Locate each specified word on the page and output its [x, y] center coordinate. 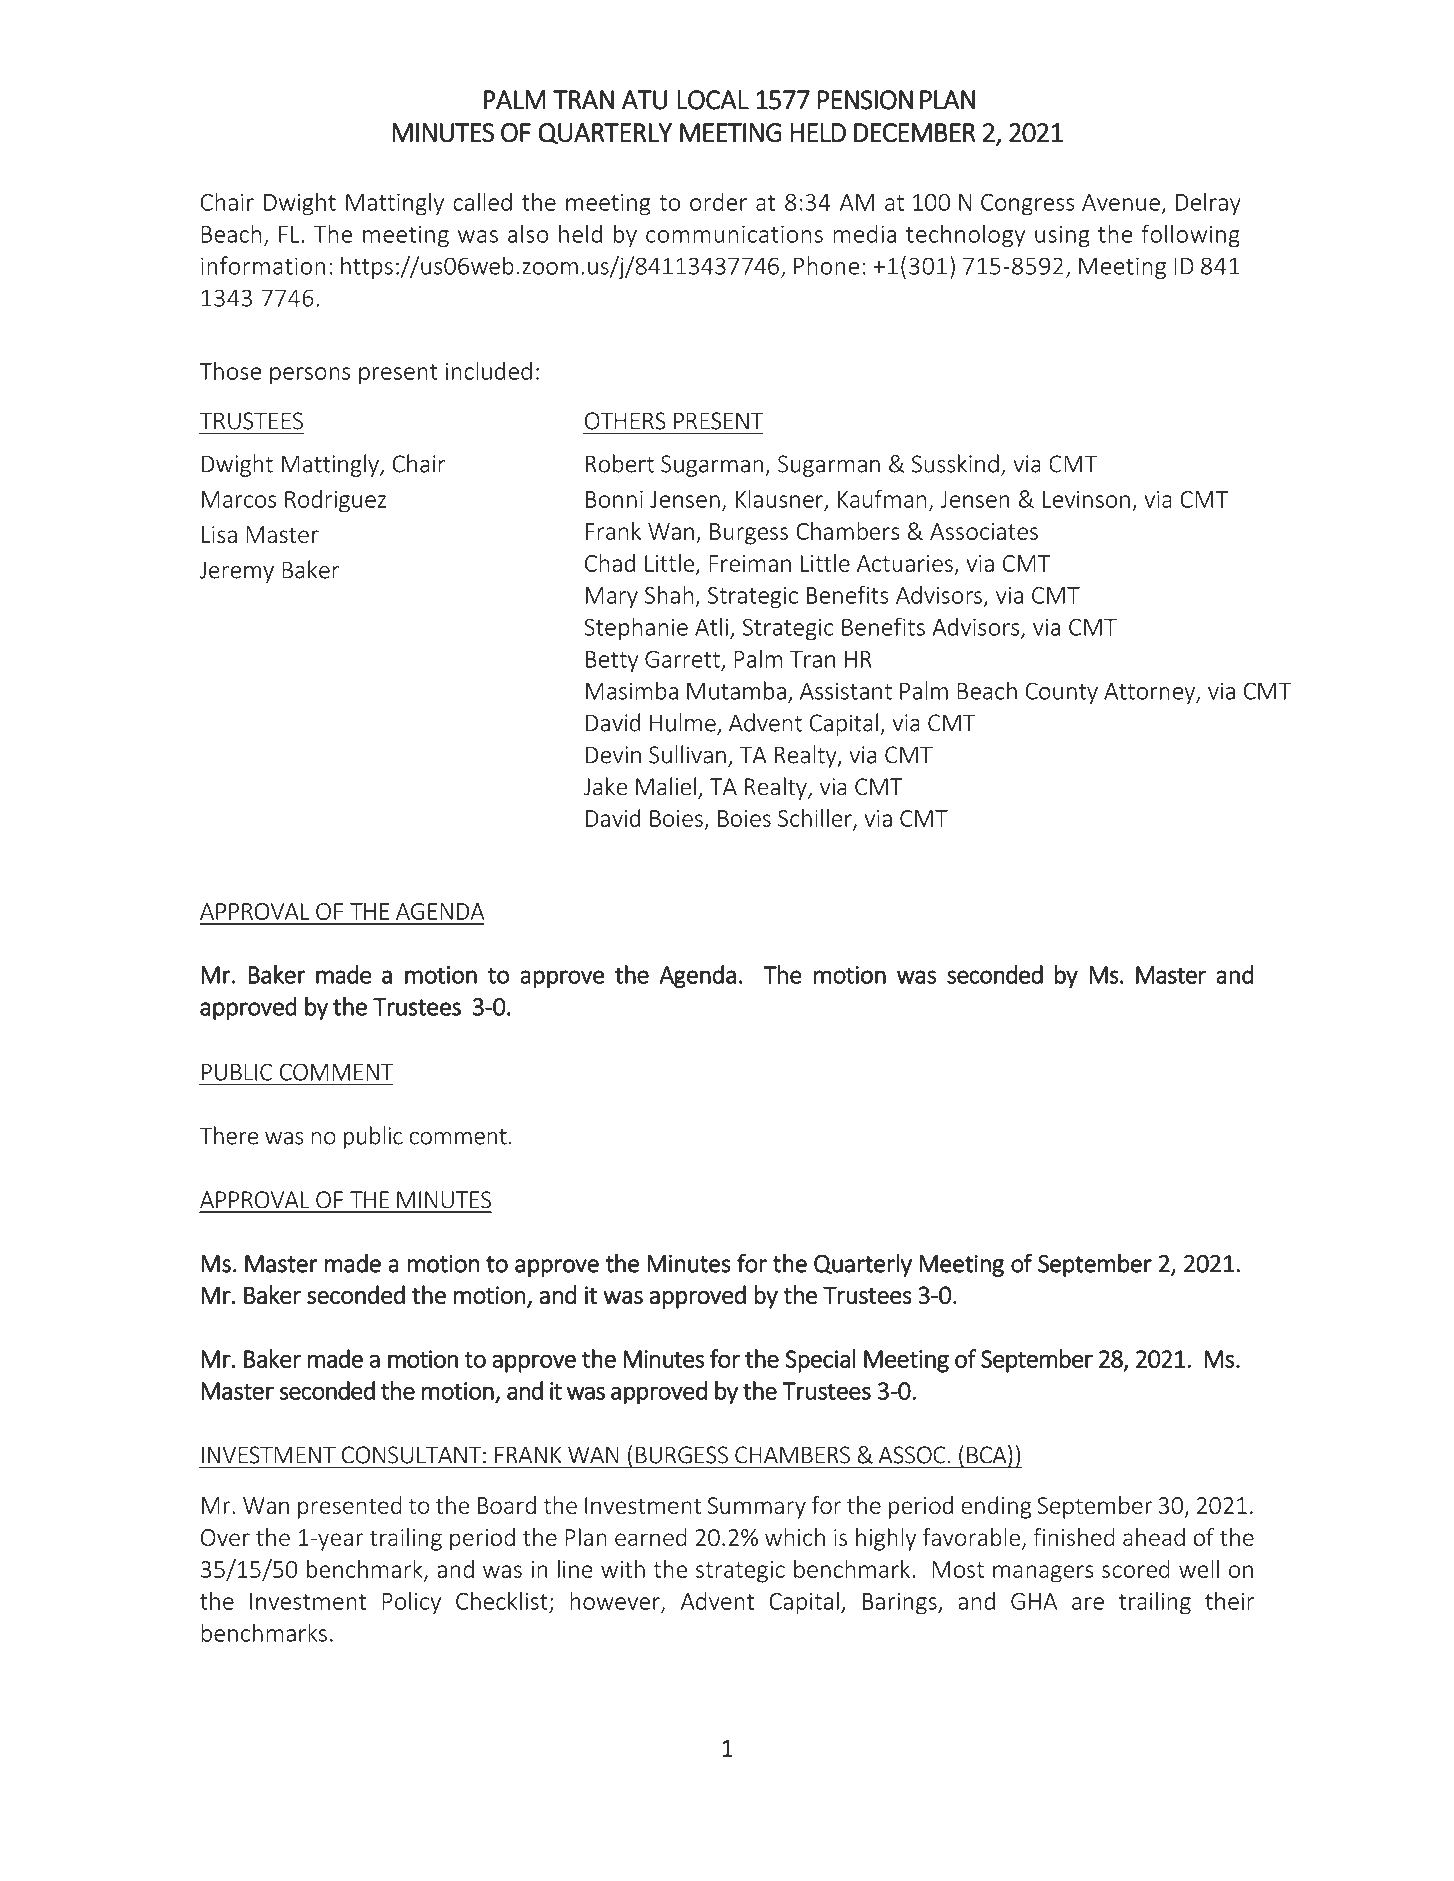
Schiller [816, 819]
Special [820, 1361]
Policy [411, 1603]
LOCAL [713, 100]
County [1061, 693]
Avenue [1121, 202]
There [229, 1135]
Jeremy [237, 572]
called [482, 201]
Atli [711, 626]
